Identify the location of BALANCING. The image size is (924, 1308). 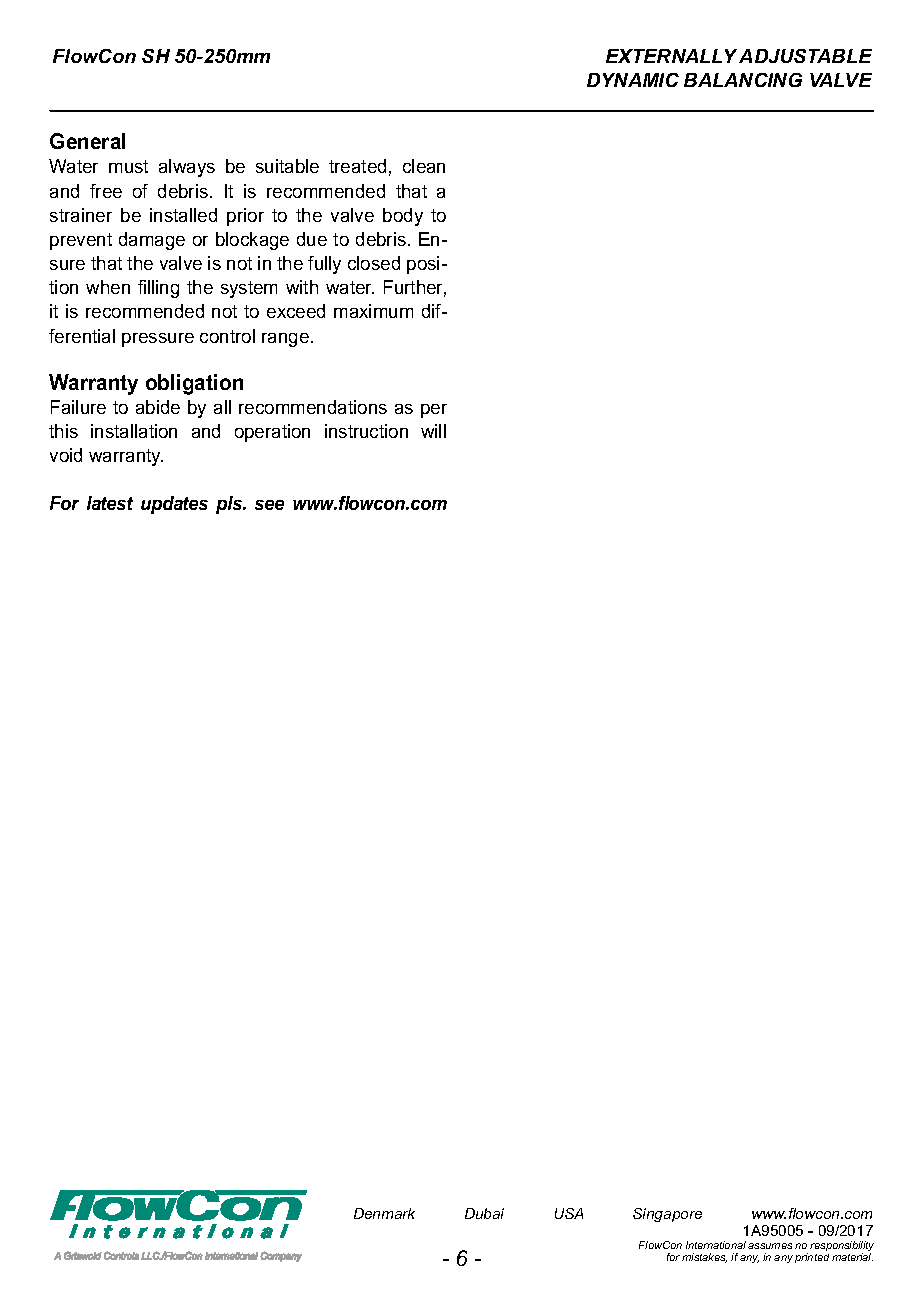
(743, 80).
